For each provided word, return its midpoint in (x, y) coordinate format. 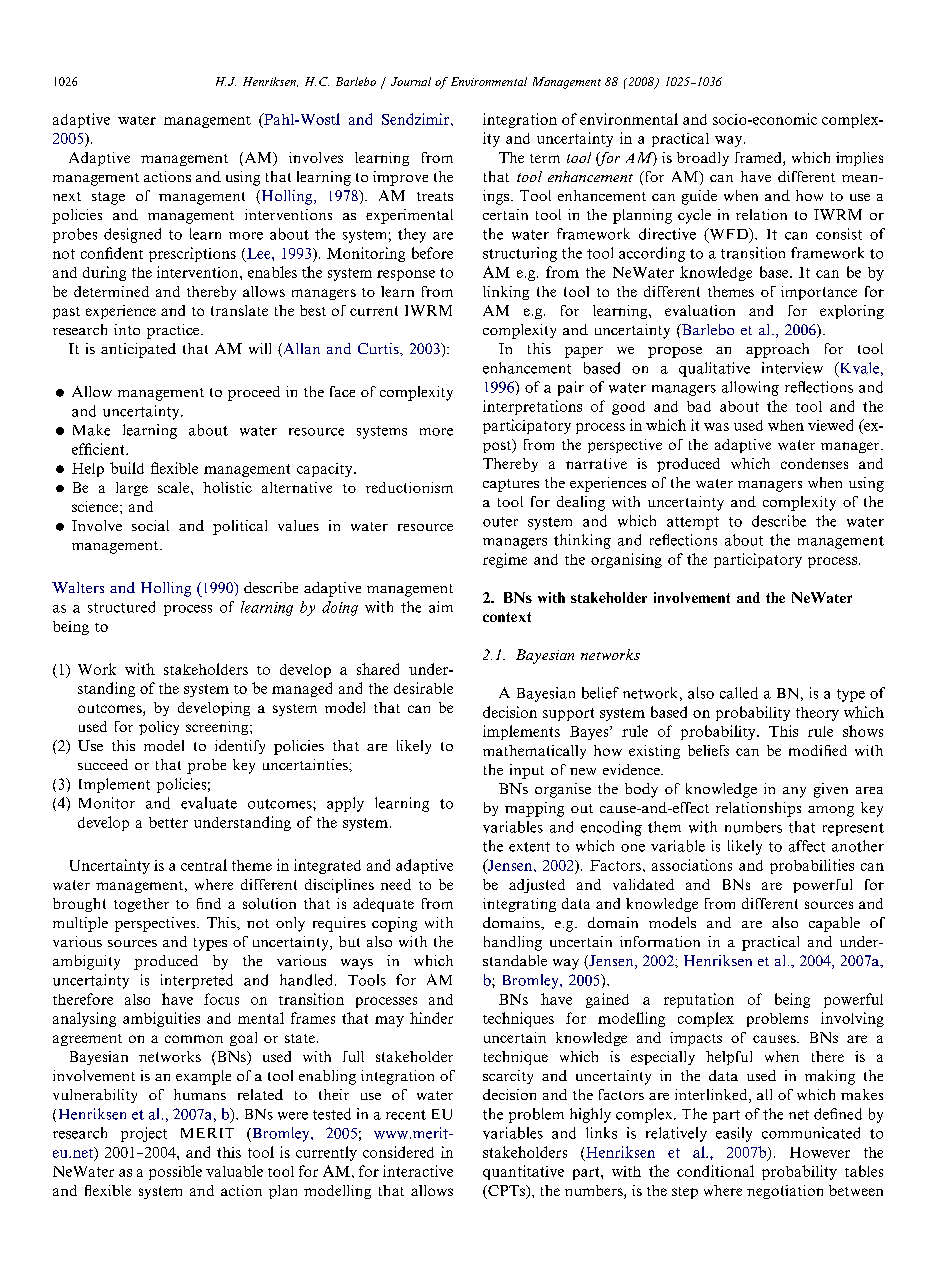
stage (108, 198)
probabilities (812, 866)
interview (792, 368)
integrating (519, 905)
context (507, 617)
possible (175, 1172)
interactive (418, 1171)
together (141, 905)
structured (121, 607)
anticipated (138, 350)
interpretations (532, 407)
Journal (411, 81)
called (739, 693)
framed (759, 159)
